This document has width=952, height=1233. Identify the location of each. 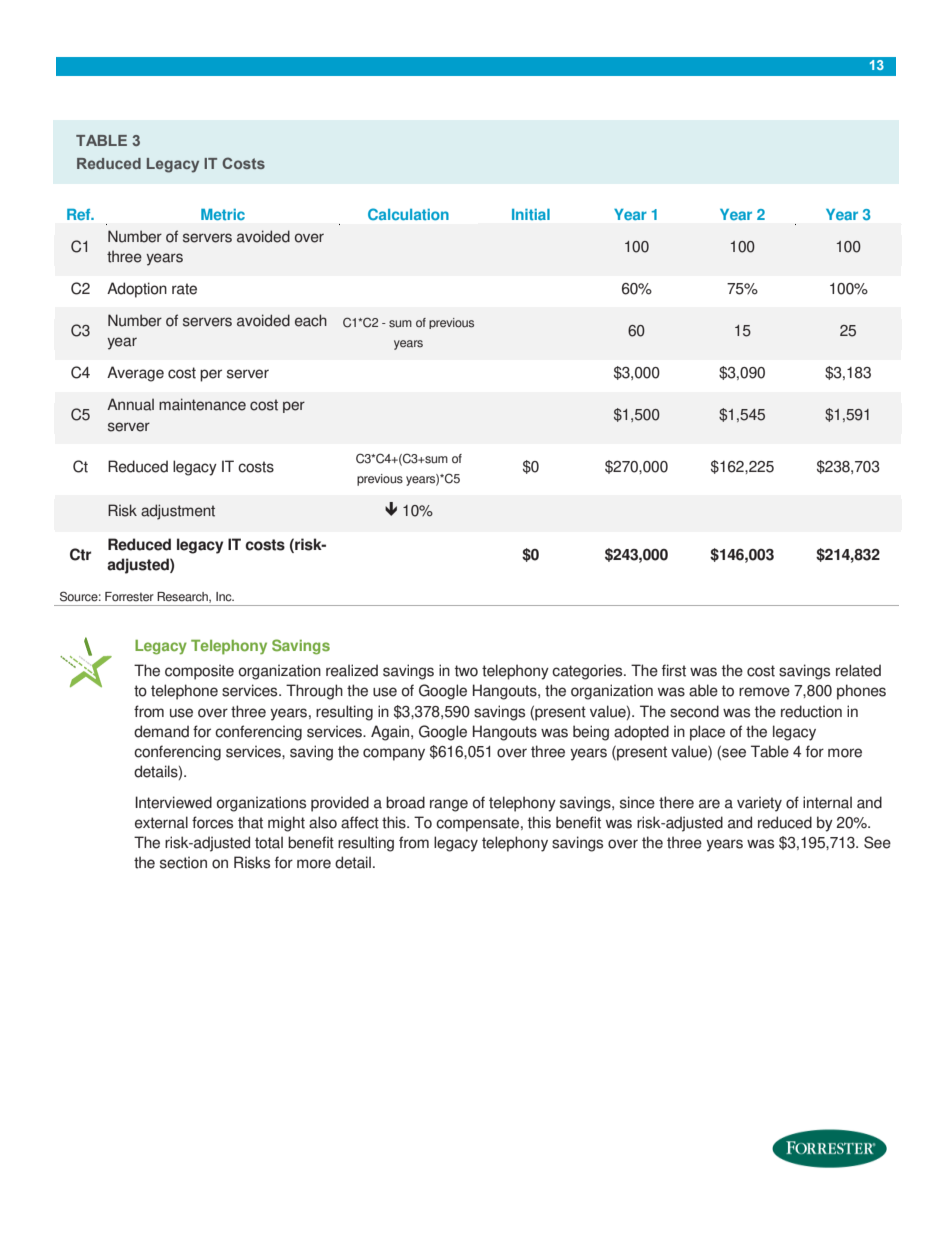
(311, 320).
